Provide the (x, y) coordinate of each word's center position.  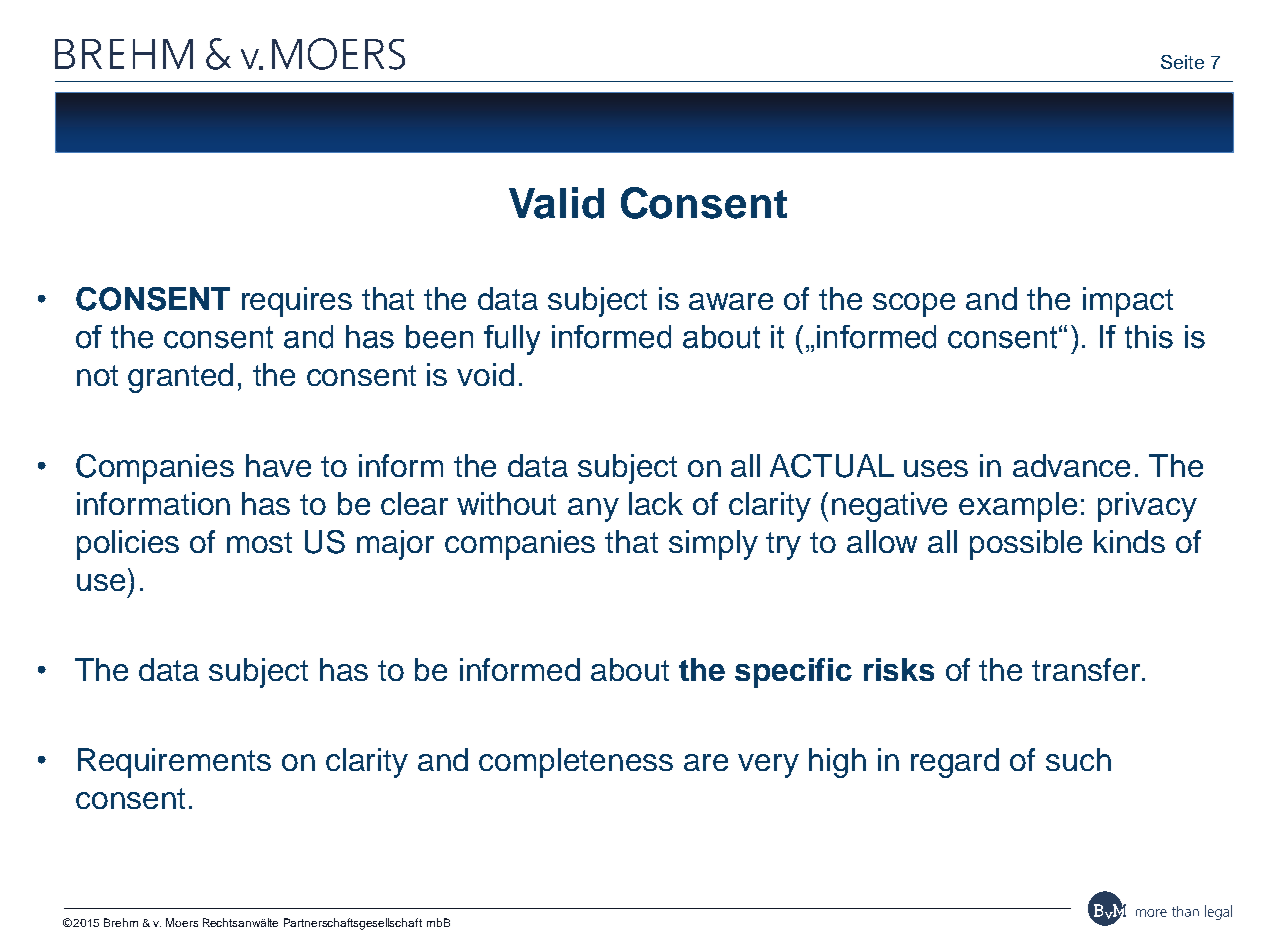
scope (914, 305)
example (1018, 507)
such (1078, 759)
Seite (1182, 62)
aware (731, 301)
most (259, 542)
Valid (556, 203)
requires (297, 302)
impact (1128, 302)
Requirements (174, 763)
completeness (576, 763)
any (593, 510)
